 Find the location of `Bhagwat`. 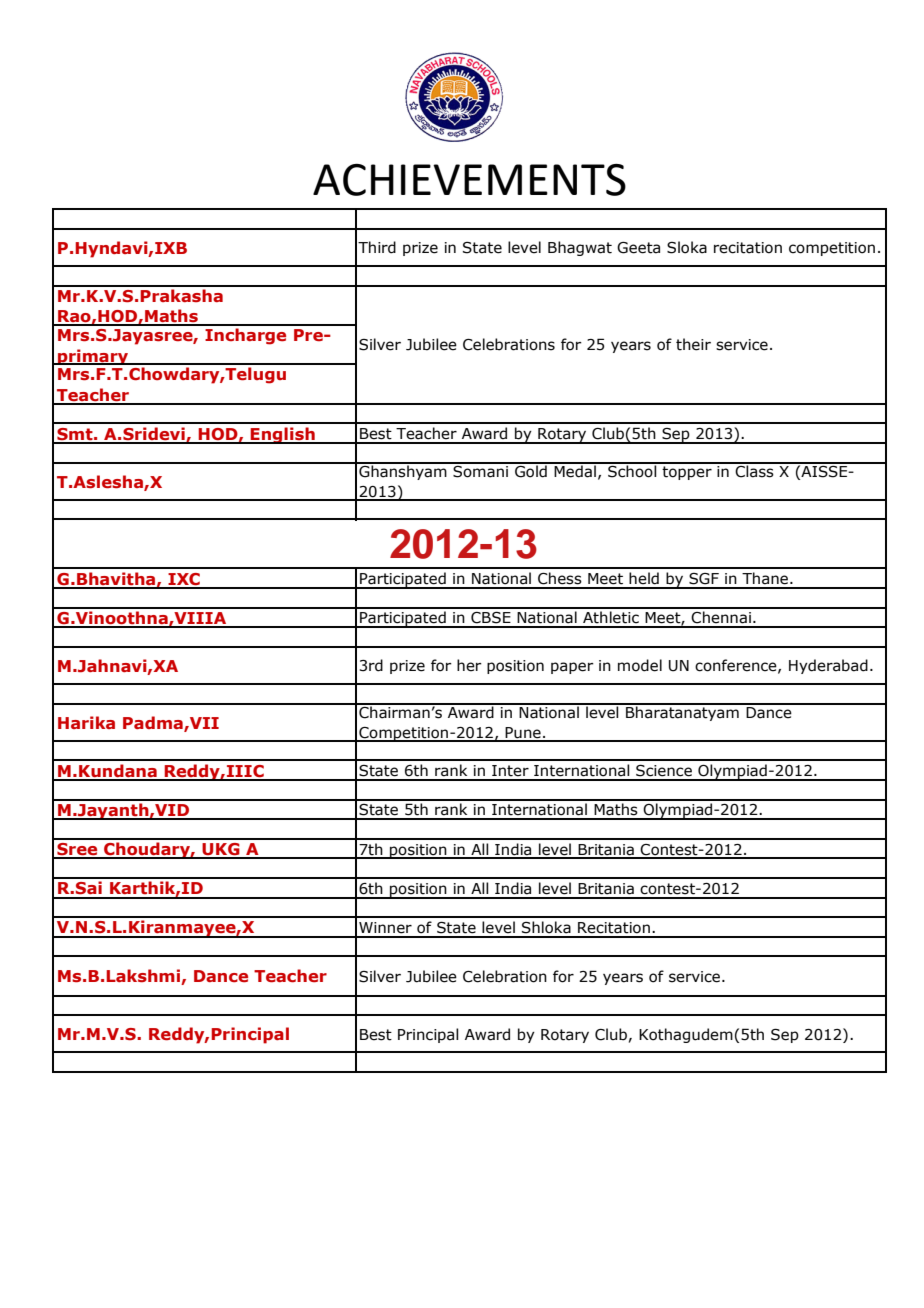

Bhagwat is located at coordinates (580, 248).
